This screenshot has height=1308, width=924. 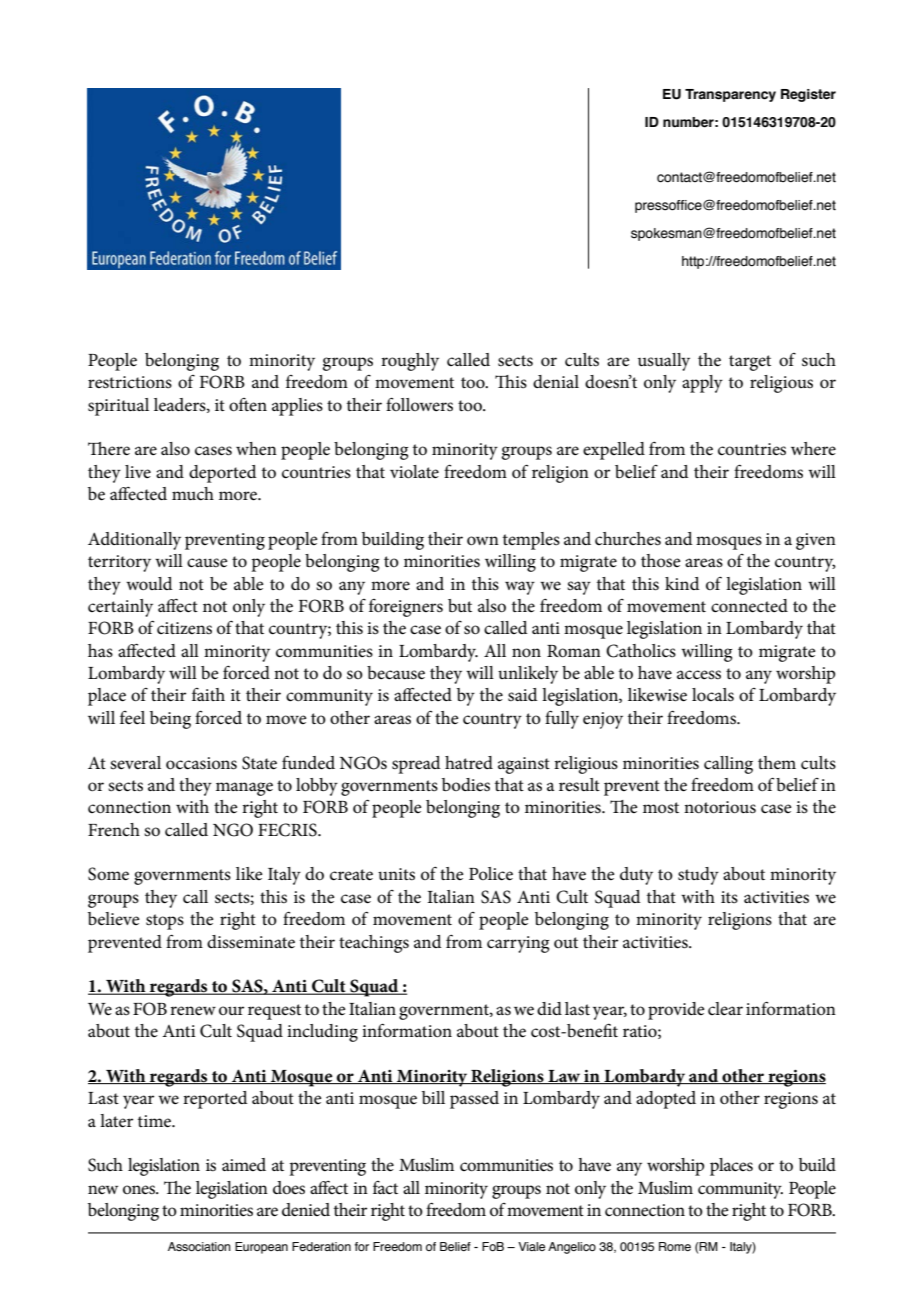 I want to click on restrictions, so click(x=130, y=382).
